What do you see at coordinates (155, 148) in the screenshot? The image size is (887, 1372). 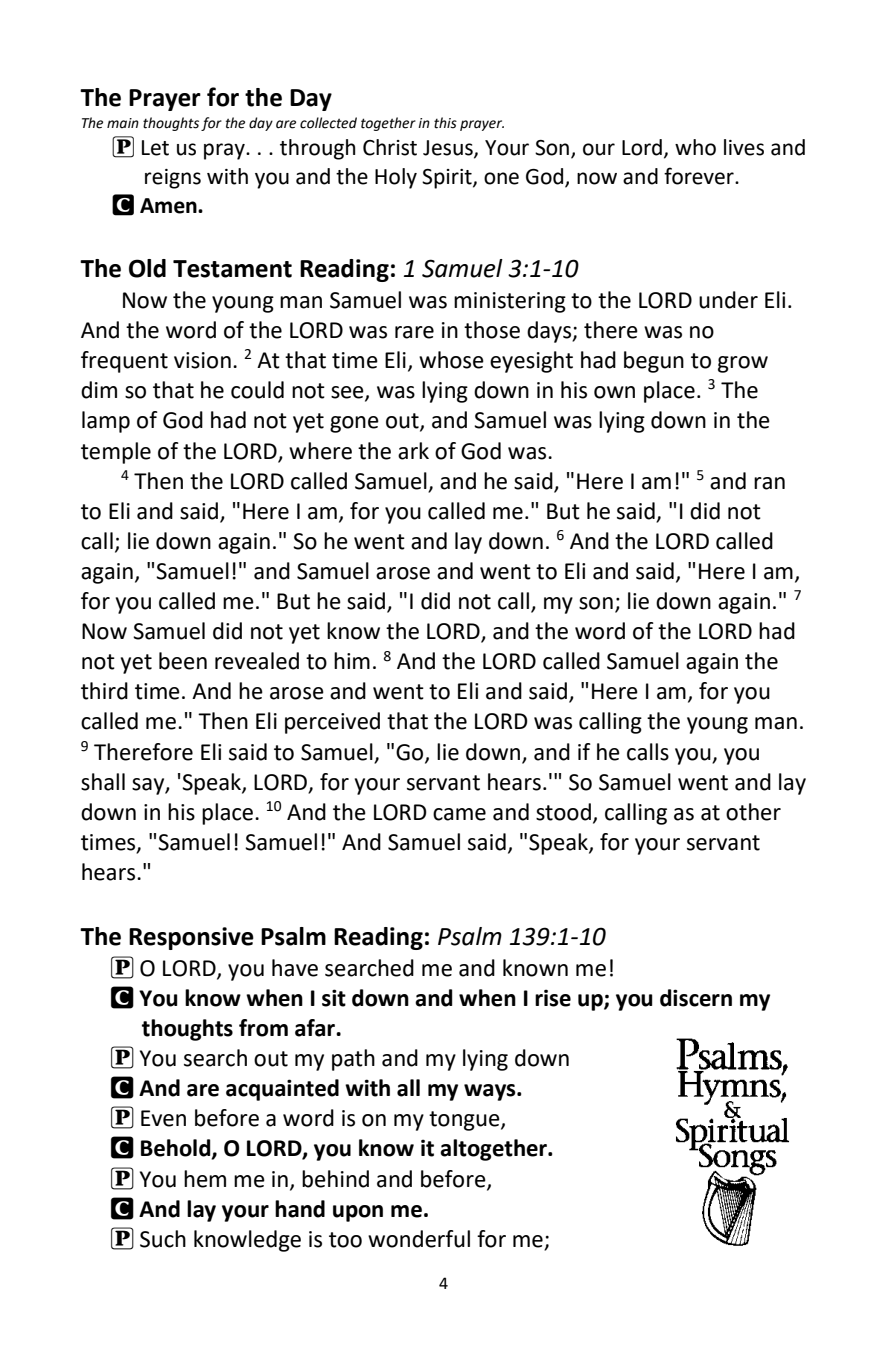 I see `Let` at bounding box center [155, 148].
